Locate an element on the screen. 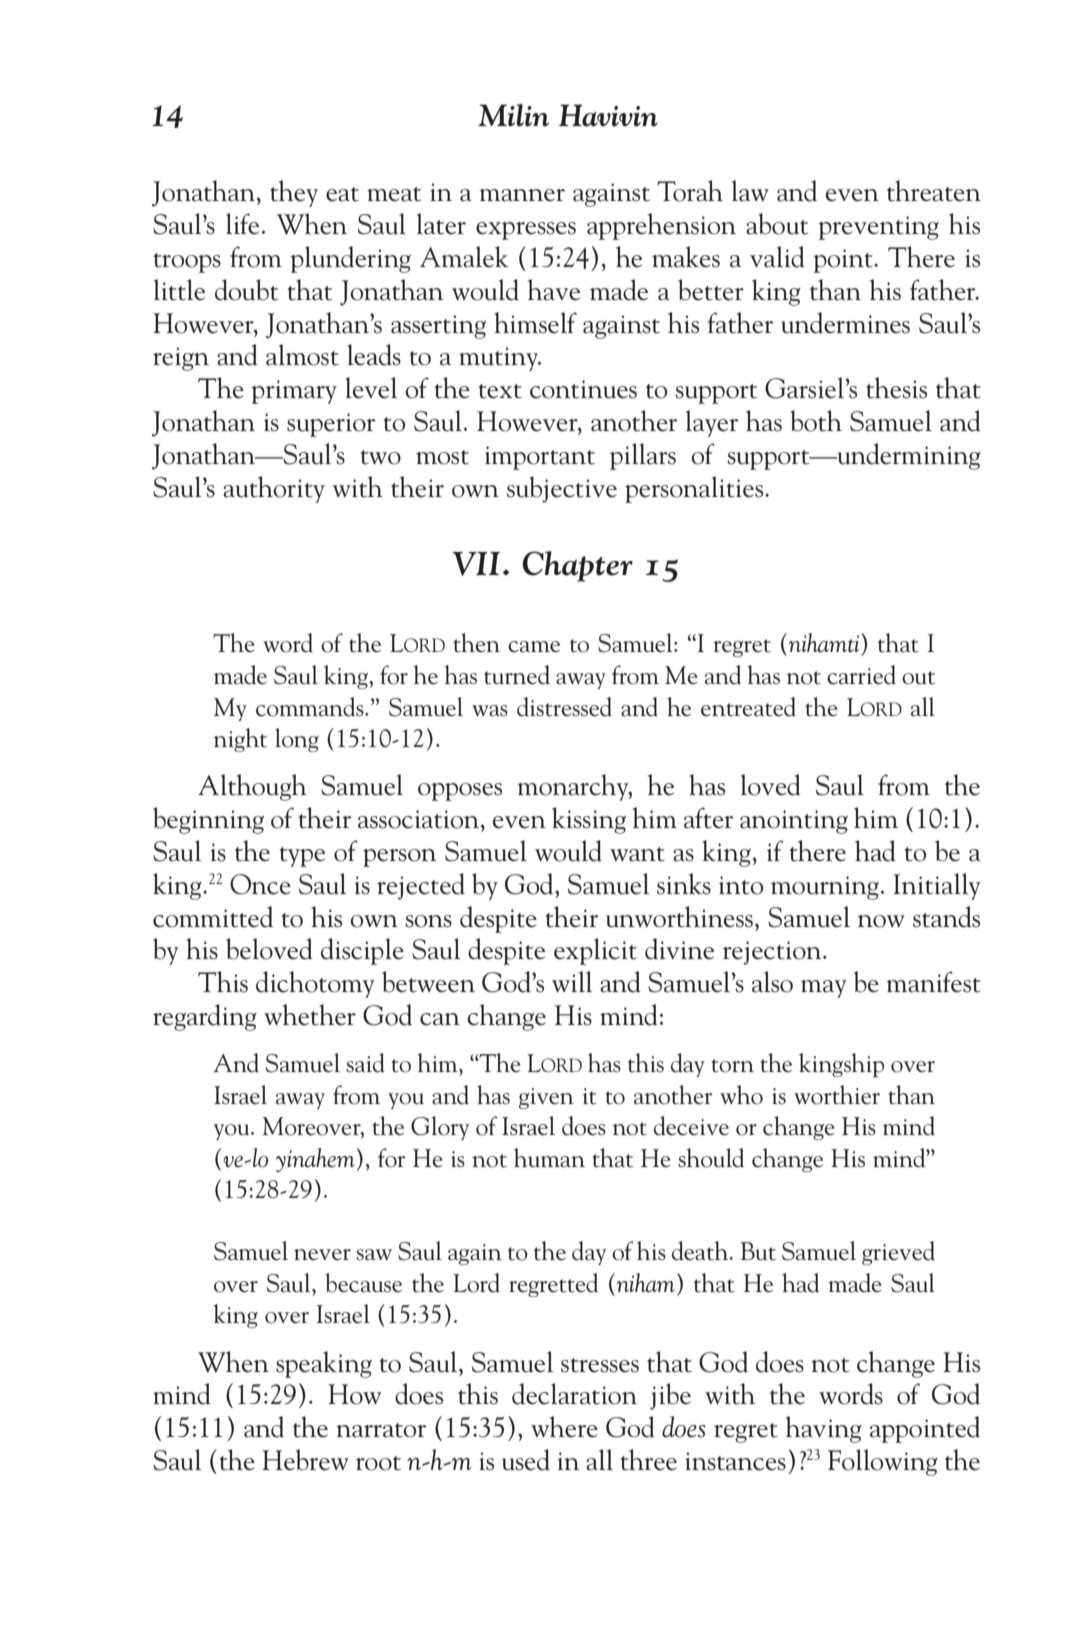 This screenshot has width=1092, height=1638. Although is located at coordinates (252, 787).
